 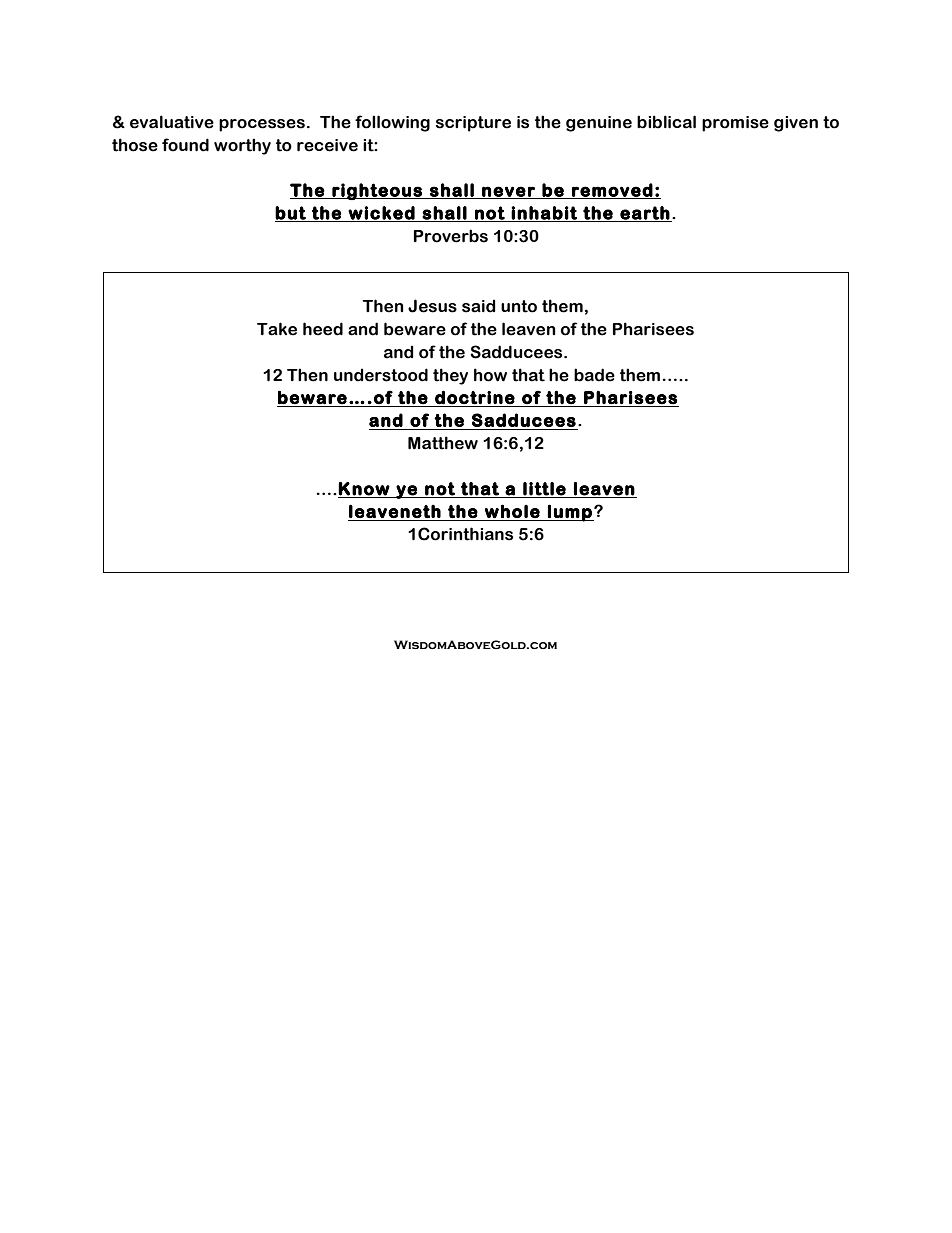 I want to click on earth, so click(x=644, y=214).
